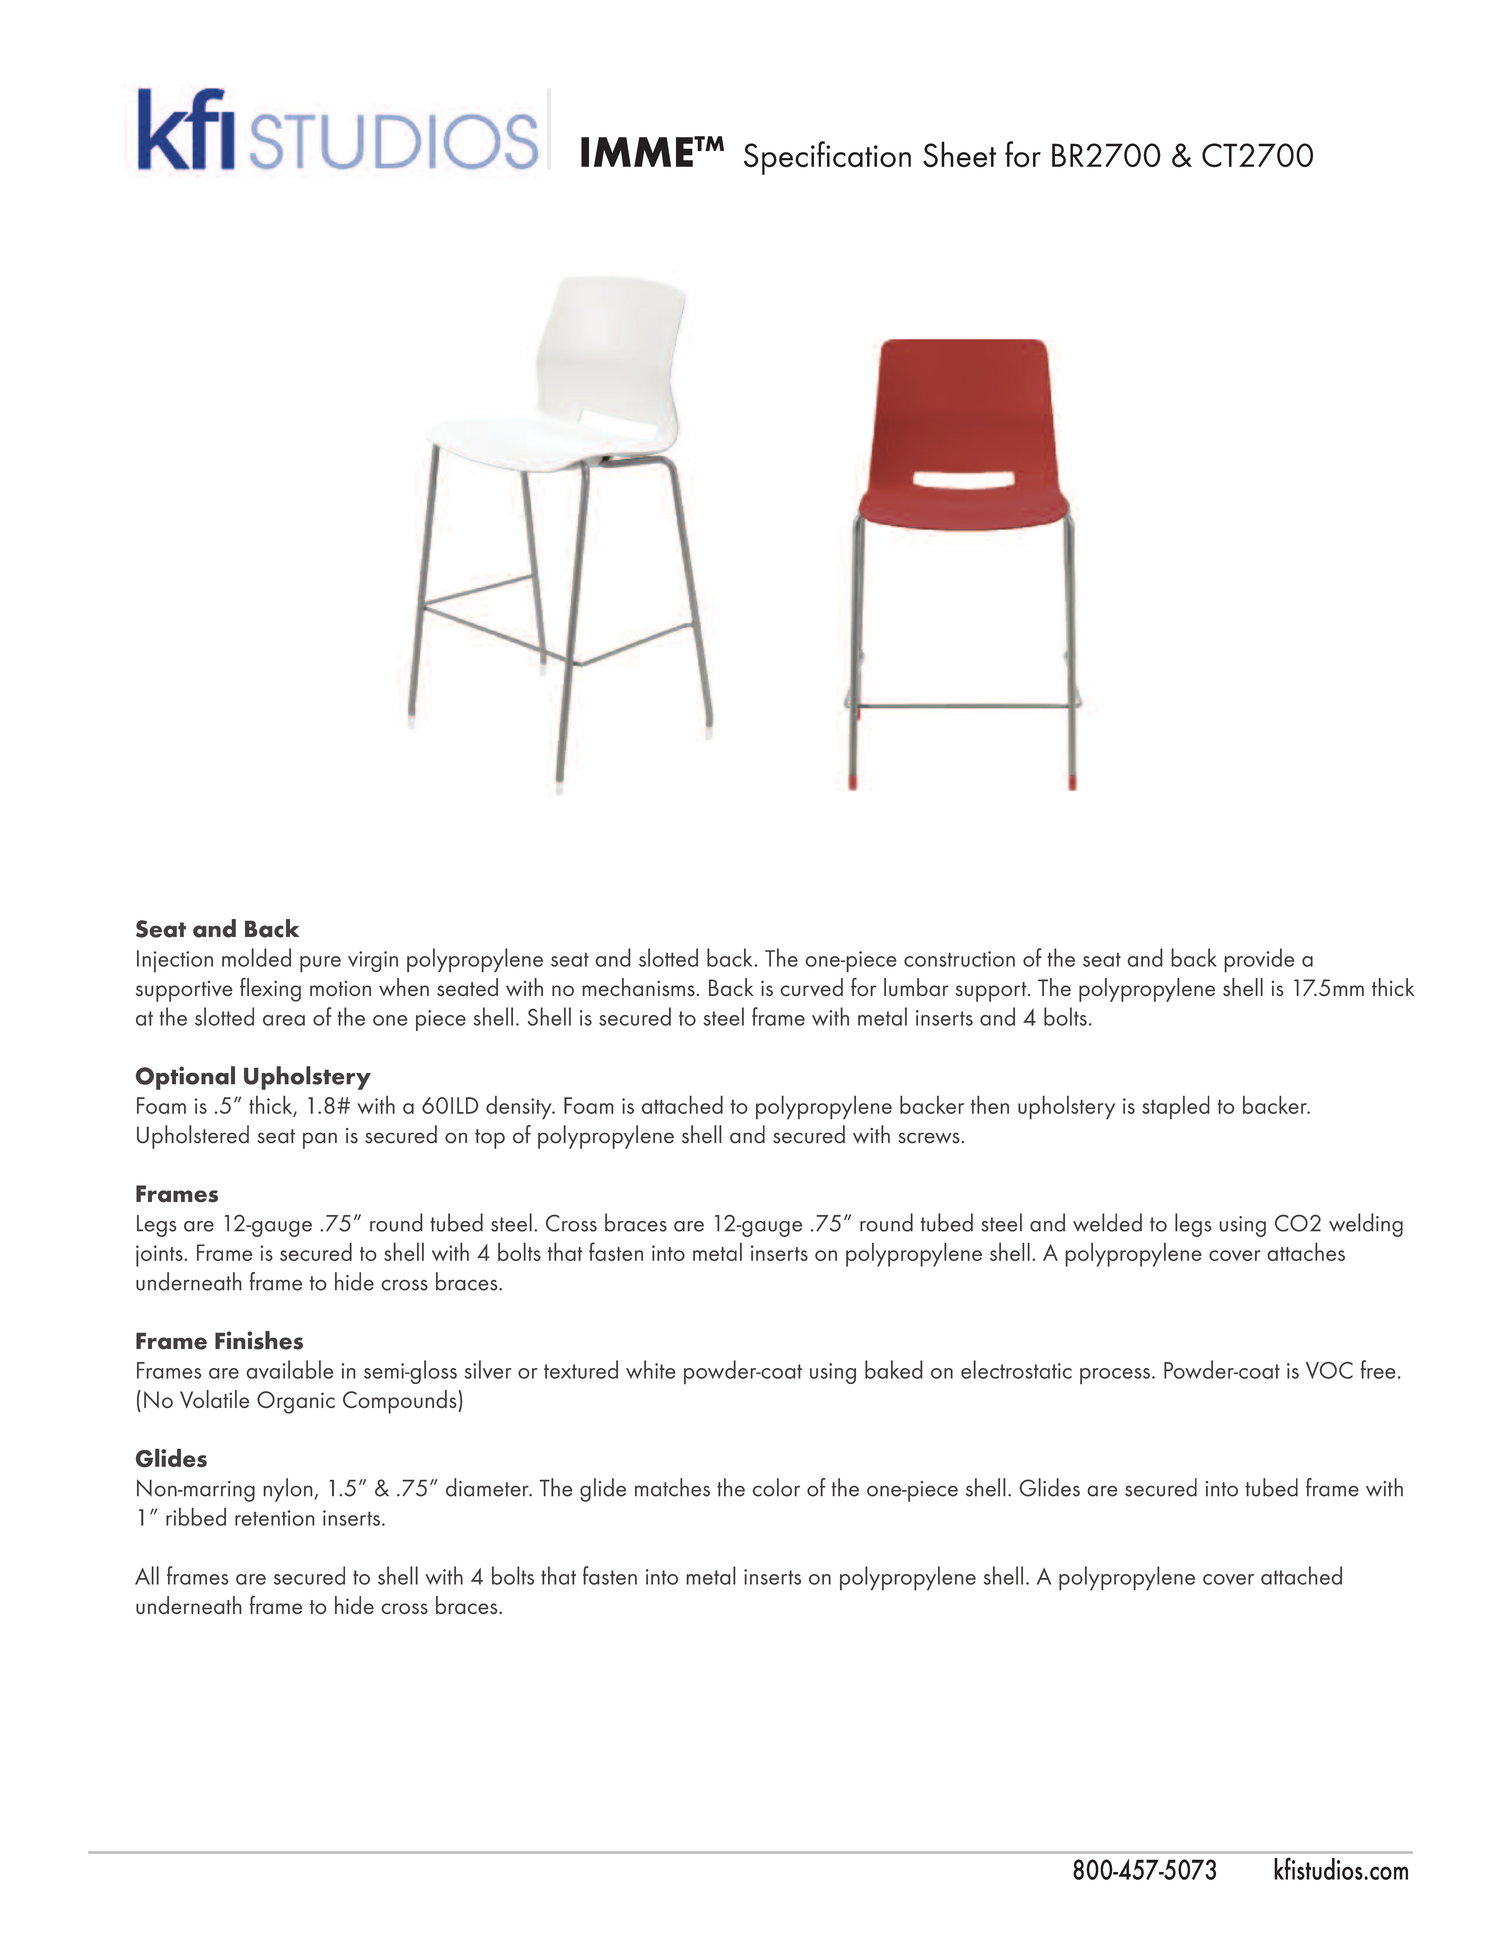 The height and width of the screenshot is (1942, 1501). Describe the element at coordinates (776, 1487) in the screenshot. I see `color` at that location.
